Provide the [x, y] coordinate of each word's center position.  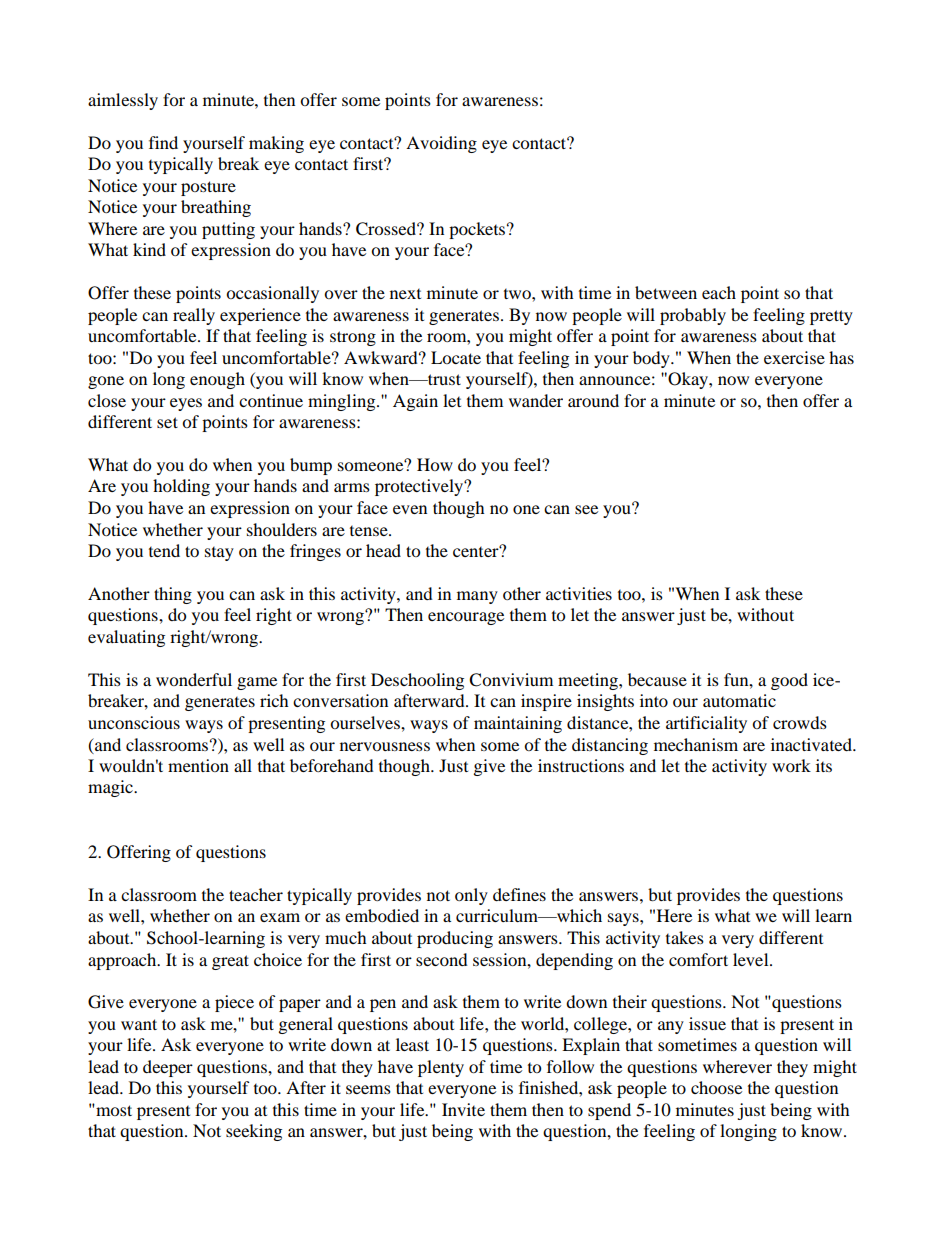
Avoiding [441, 144]
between [666, 292]
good [789, 681]
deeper [168, 1068]
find [163, 142]
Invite [463, 1109]
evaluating [126, 638]
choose [716, 1087]
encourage [466, 618]
